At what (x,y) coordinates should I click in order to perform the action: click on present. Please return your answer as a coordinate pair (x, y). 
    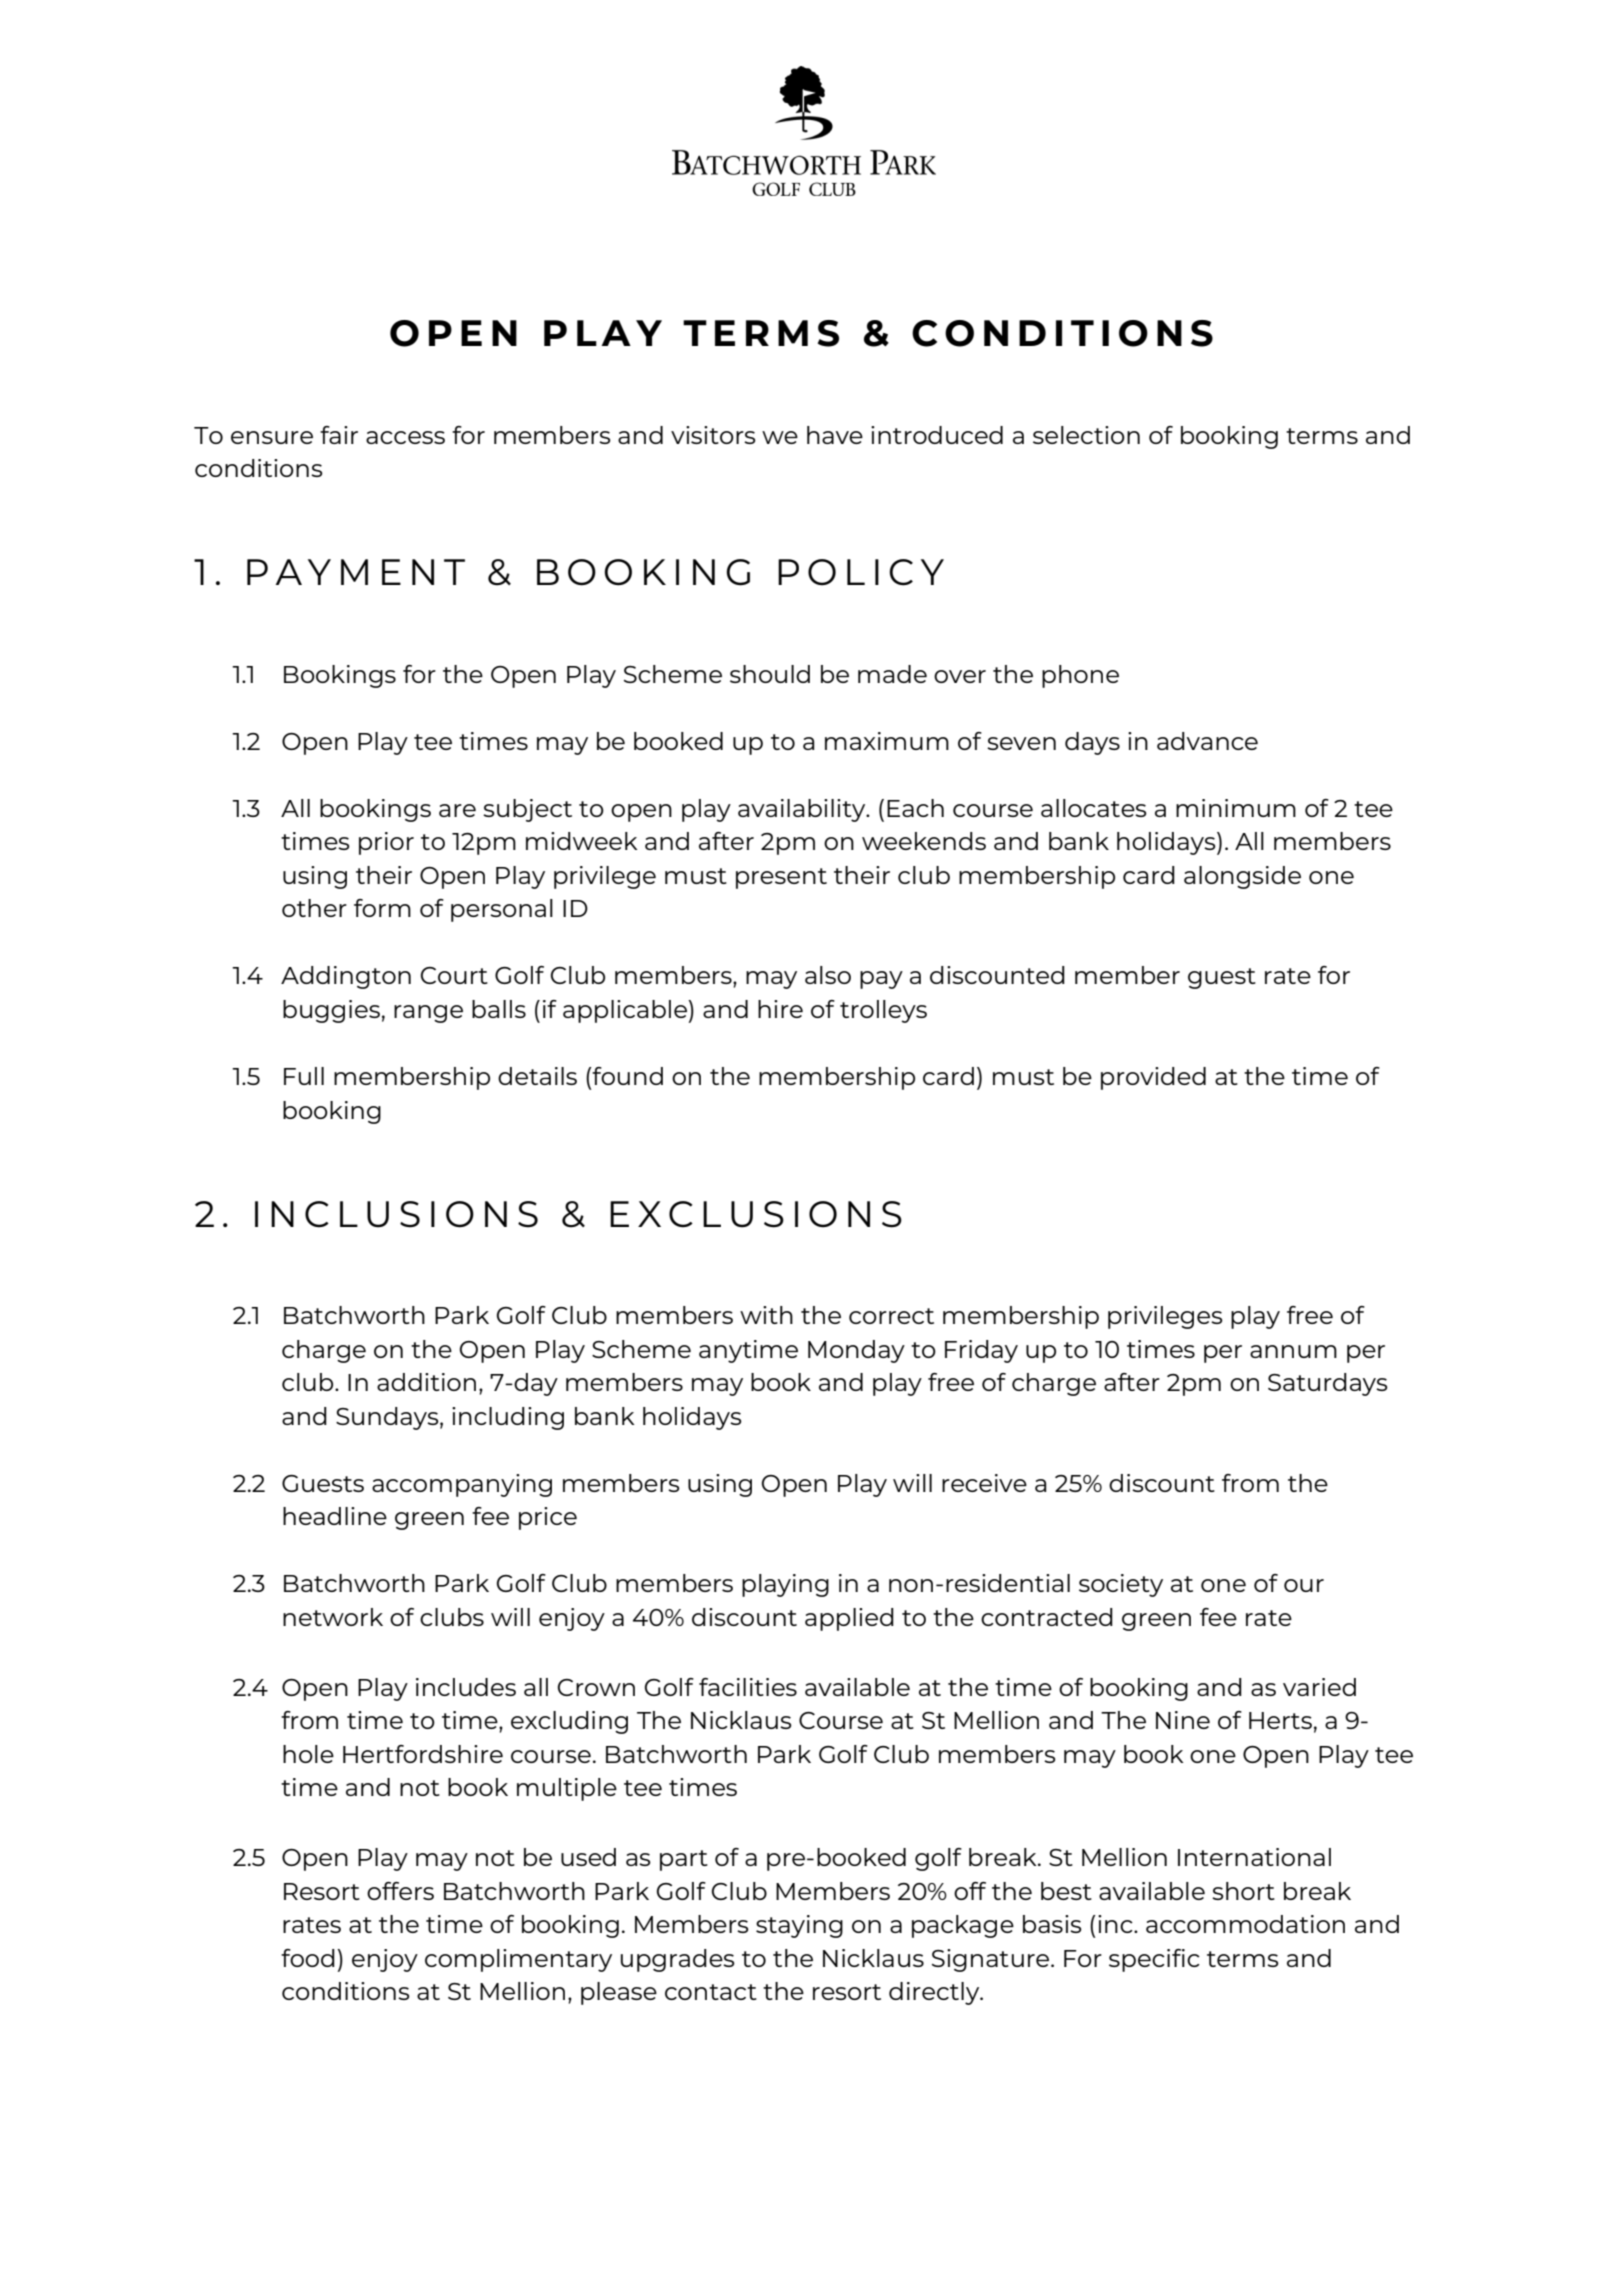
    Looking at the image, I should click on (781, 878).
